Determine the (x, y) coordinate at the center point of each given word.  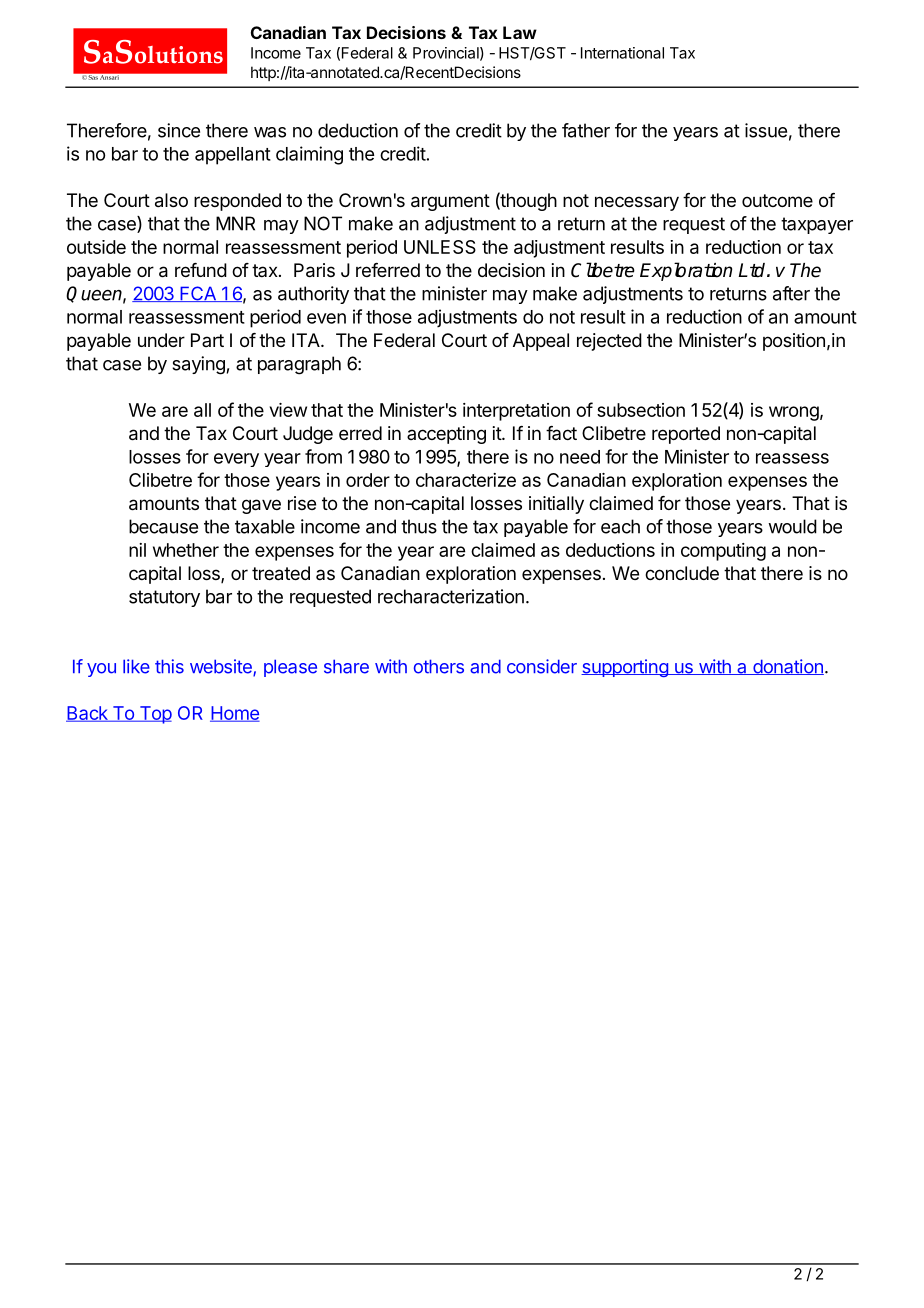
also (171, 200)
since (179, 130)
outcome (777, 200)
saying (198, 365)
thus (419, 526)
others (439, 666)
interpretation (516, 412)
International (622, 53)
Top (154, 715)
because (163, 526)
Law (520, 32)
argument (450, 202)
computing (723, 552)
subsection (641, 410)
